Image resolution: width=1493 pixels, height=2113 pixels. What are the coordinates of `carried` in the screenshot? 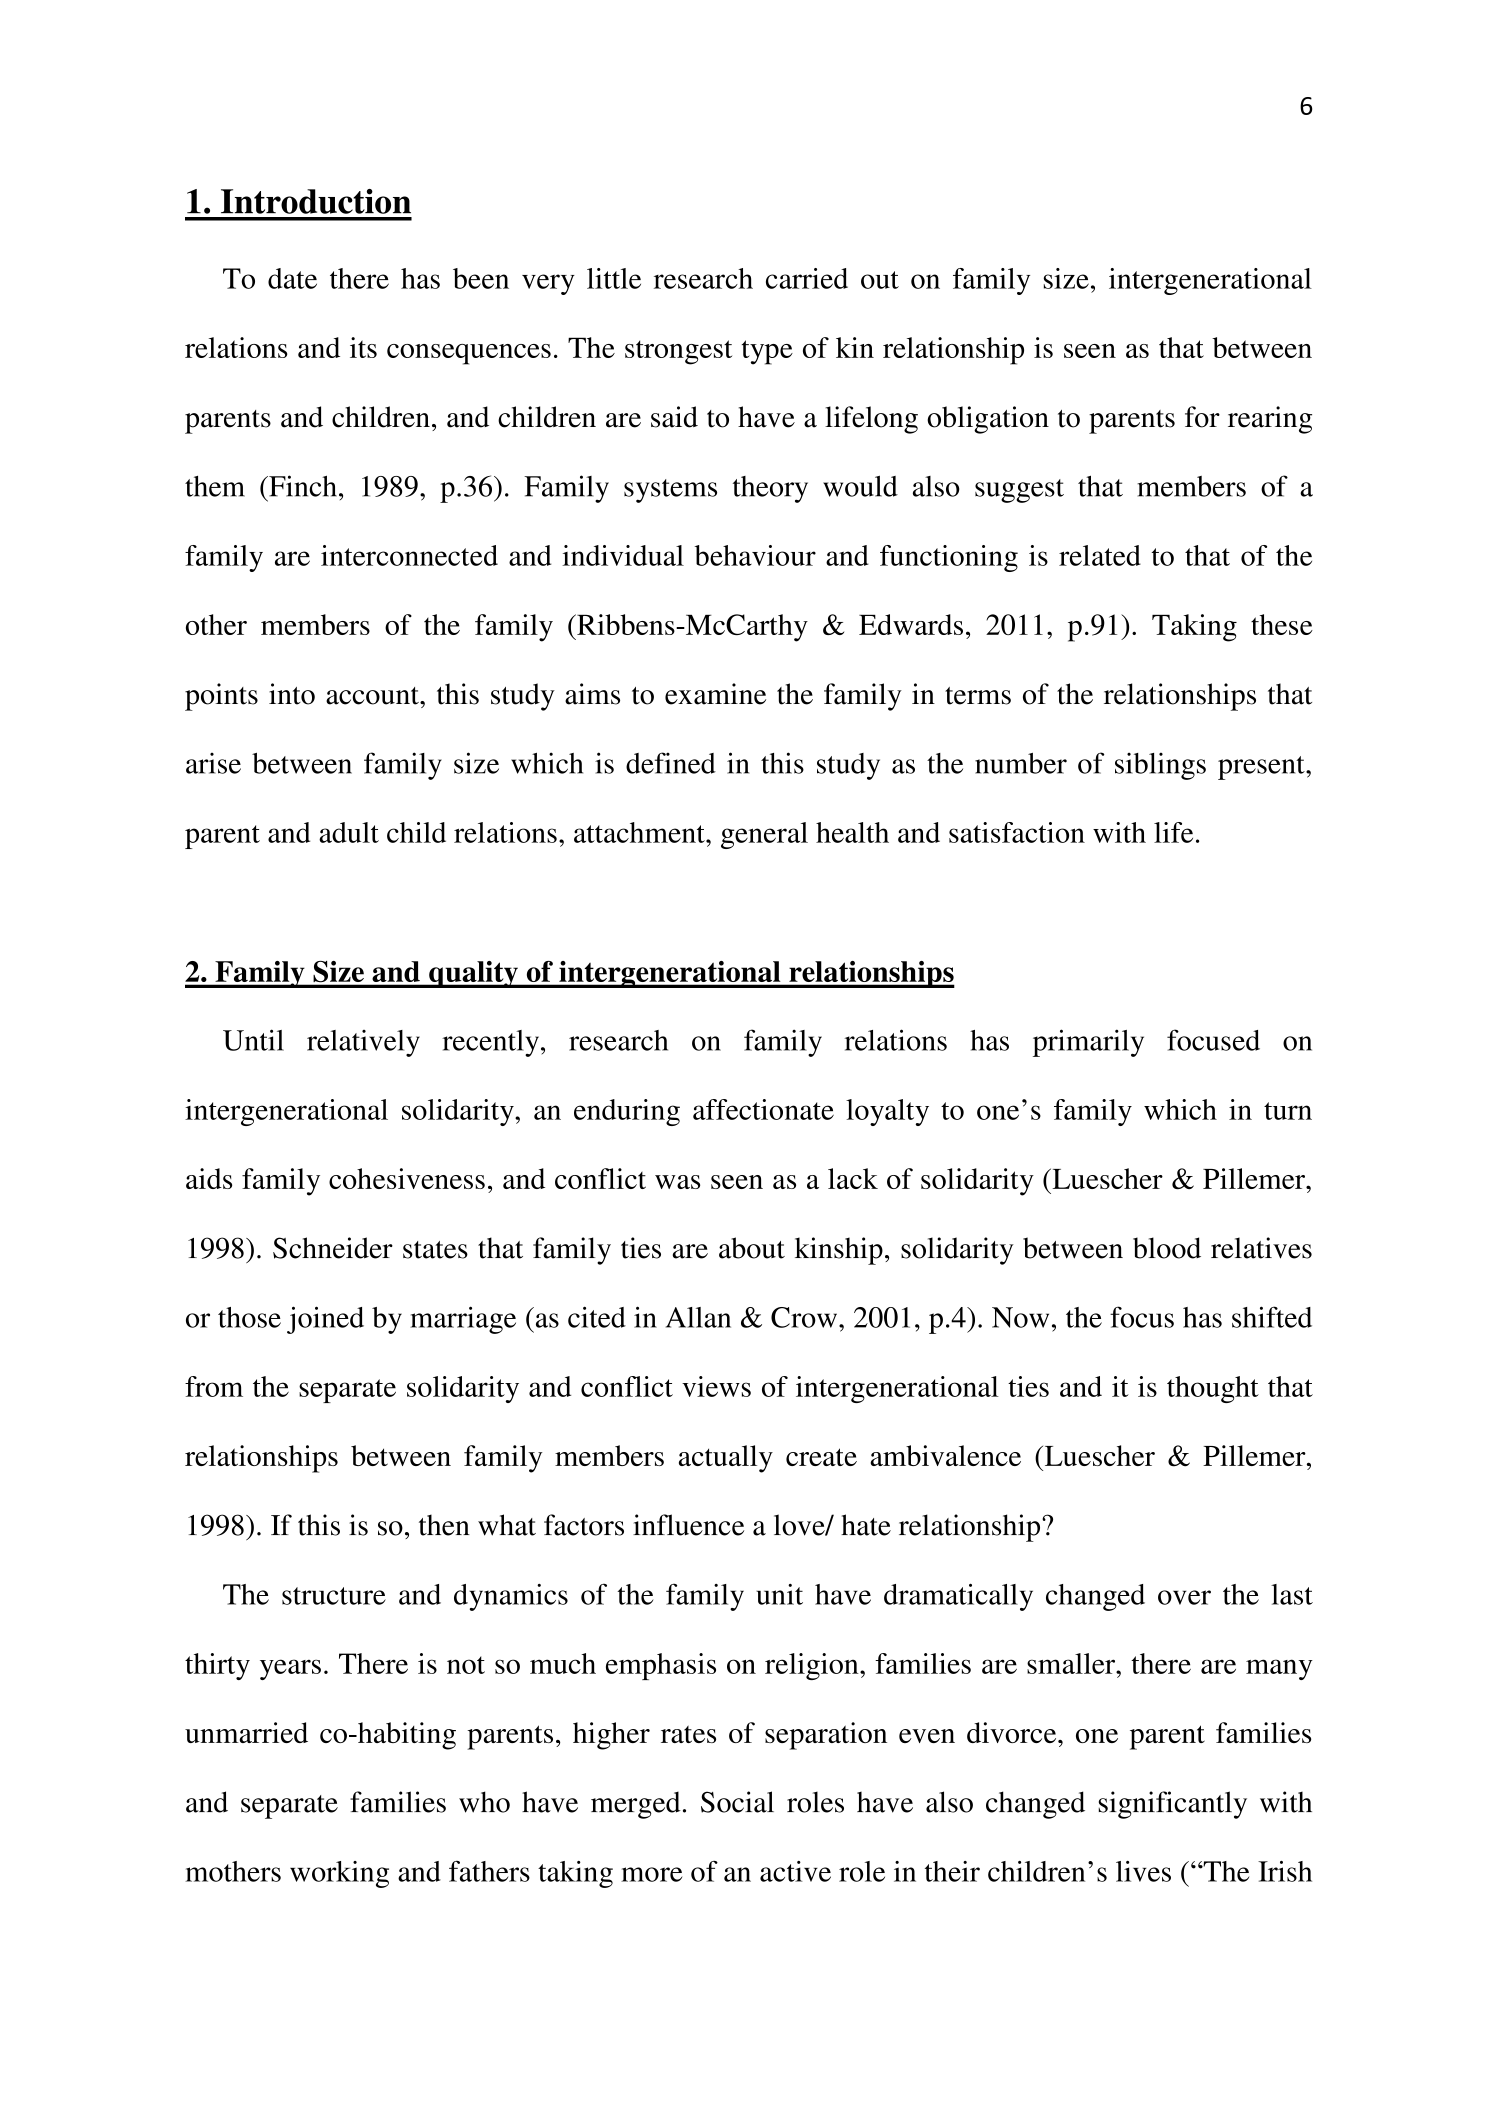 It's located at (807, 278).
